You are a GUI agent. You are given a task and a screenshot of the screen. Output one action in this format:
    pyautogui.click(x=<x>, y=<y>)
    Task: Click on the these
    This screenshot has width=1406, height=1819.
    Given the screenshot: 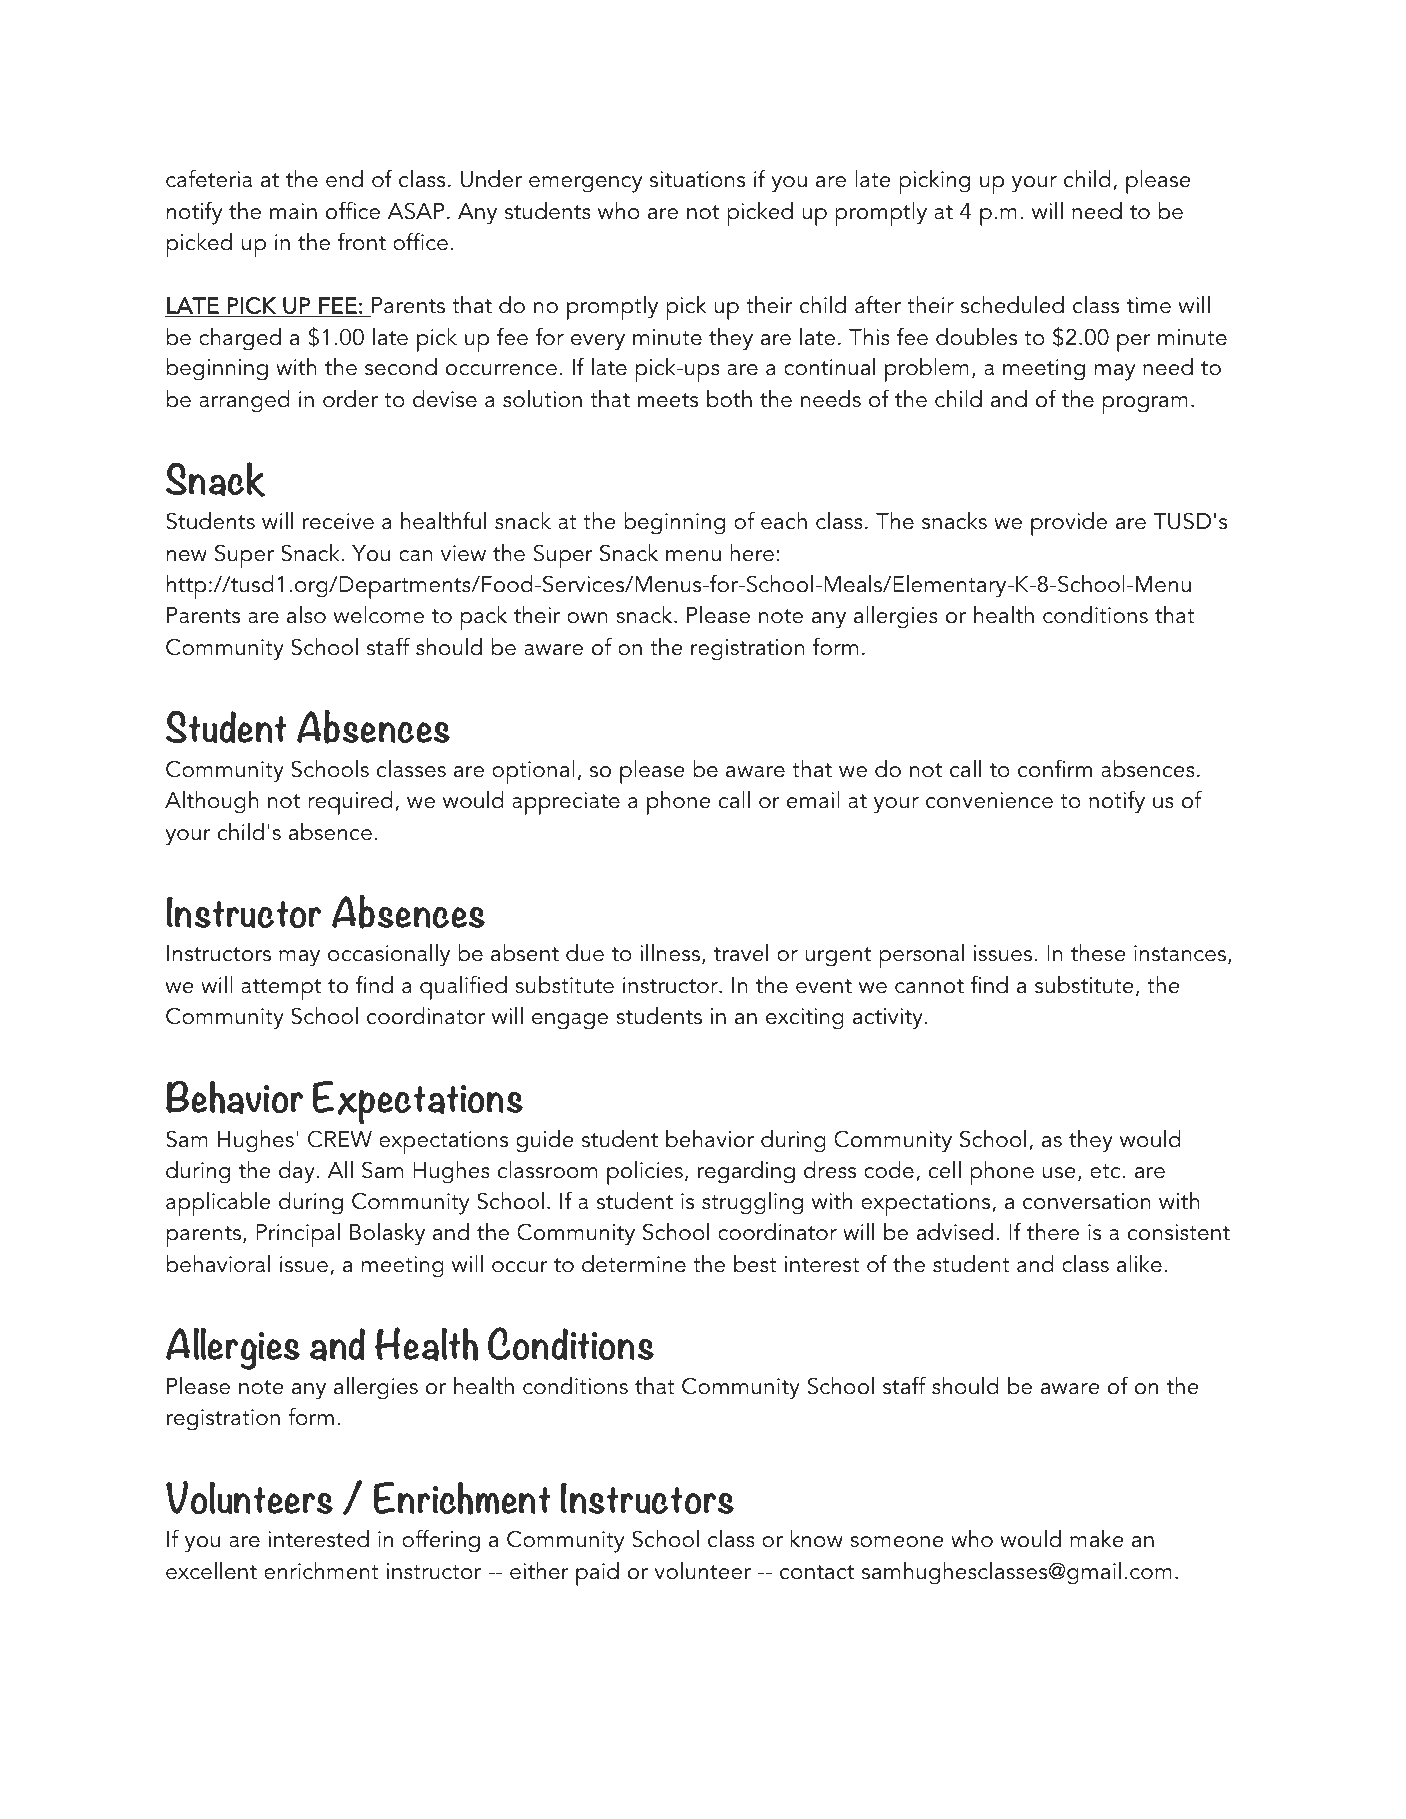 What is the action you would take?
    pyautogui.click(x=1098, y=953)
